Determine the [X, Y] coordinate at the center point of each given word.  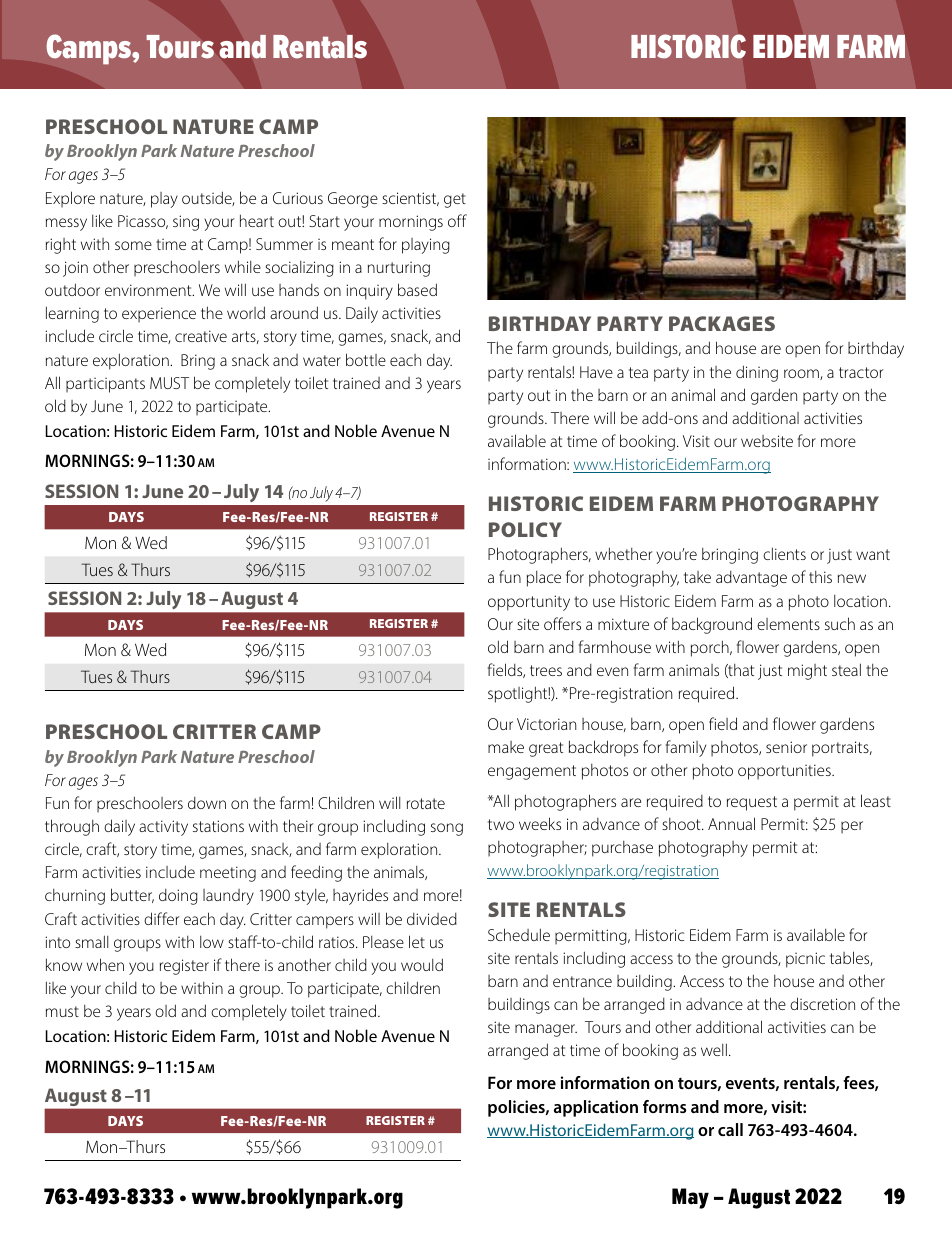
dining [757, 373]
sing [186, 223]
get [455, 200]
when [105, 964]
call [730, 1129]
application [596, 1108]
